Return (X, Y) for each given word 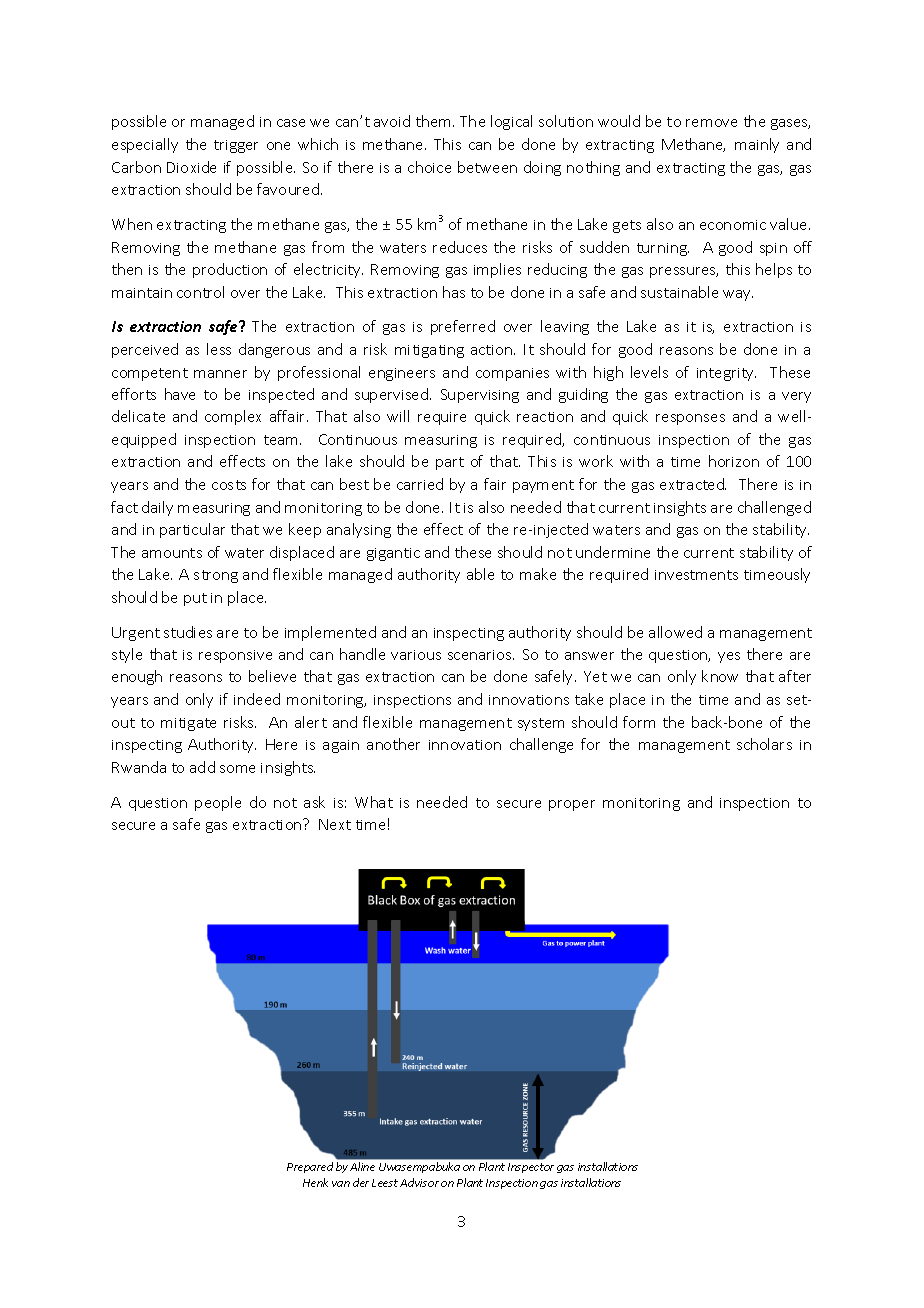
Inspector (531, 1168)
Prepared (310, 1167)
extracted (693, 484)
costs (229, 485)
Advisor (419, 1182)
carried (420, 484)
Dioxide (191, 167)
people (218, 803)
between (487, 167)
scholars (764, 744)
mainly (757, 145)
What (374, 802)
